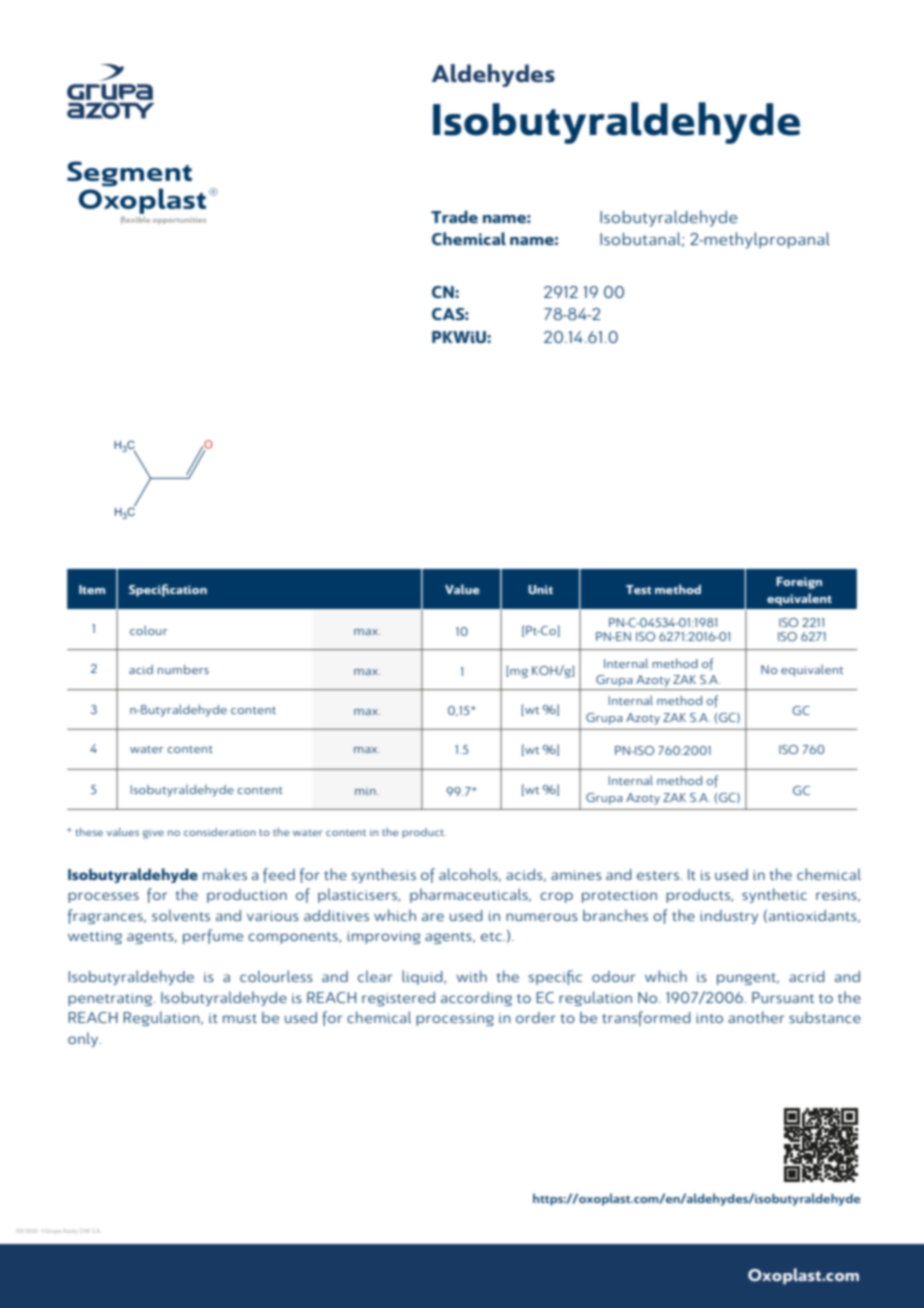 The image size is (924, 1308). I want to click on Trade, so click(454, 217).
